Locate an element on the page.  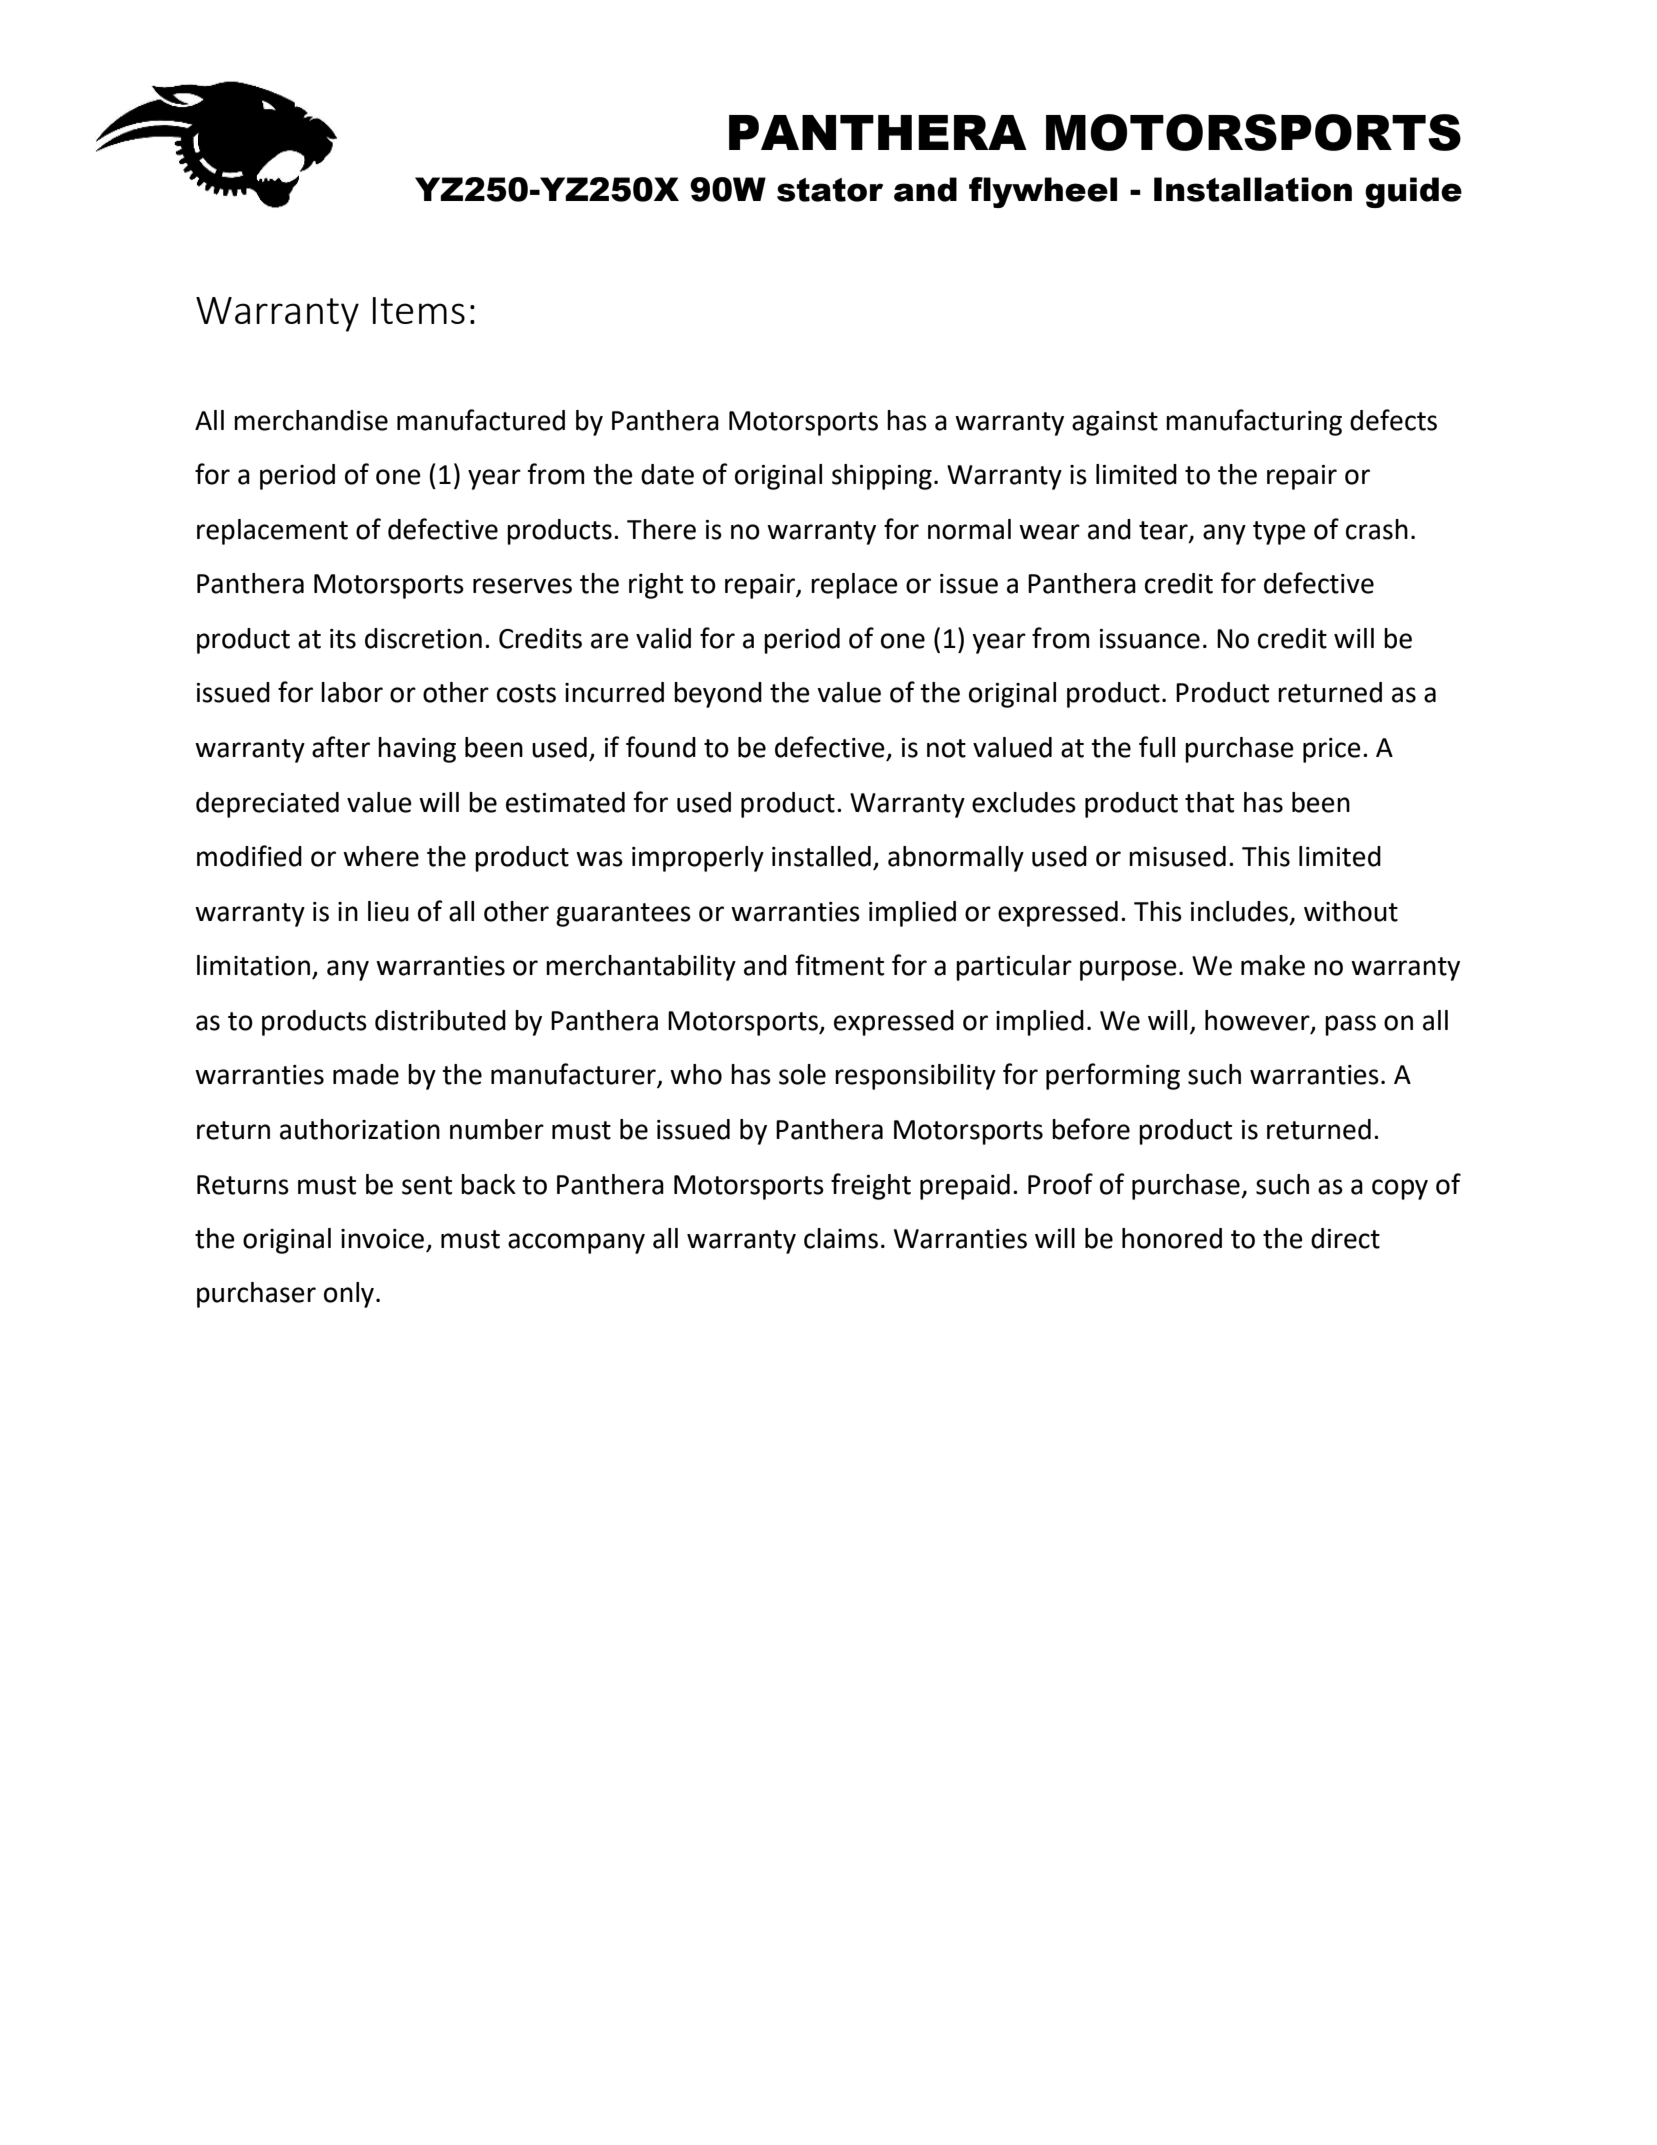
type is located at coordinates (1279, 533).
